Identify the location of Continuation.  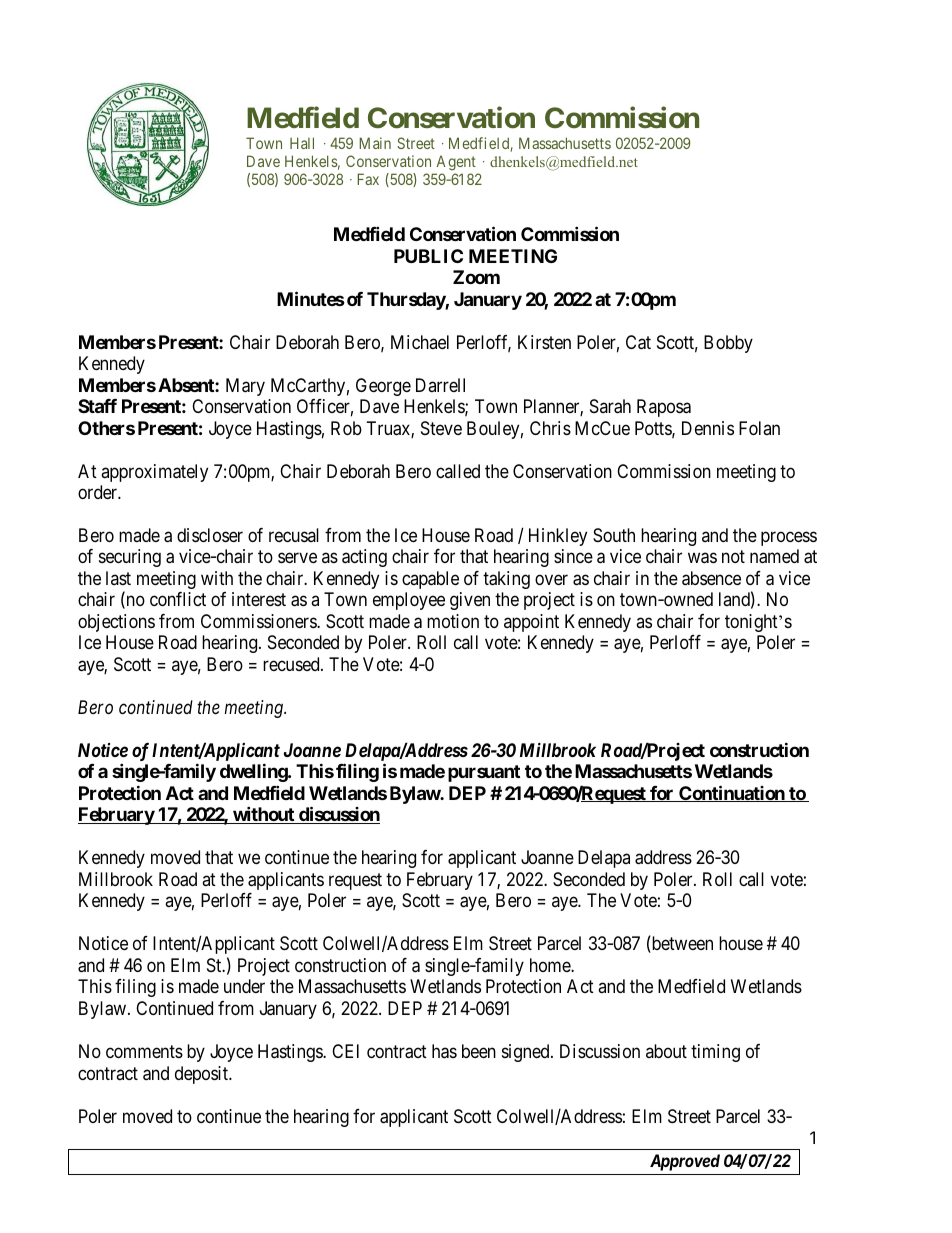
(732, 793).
